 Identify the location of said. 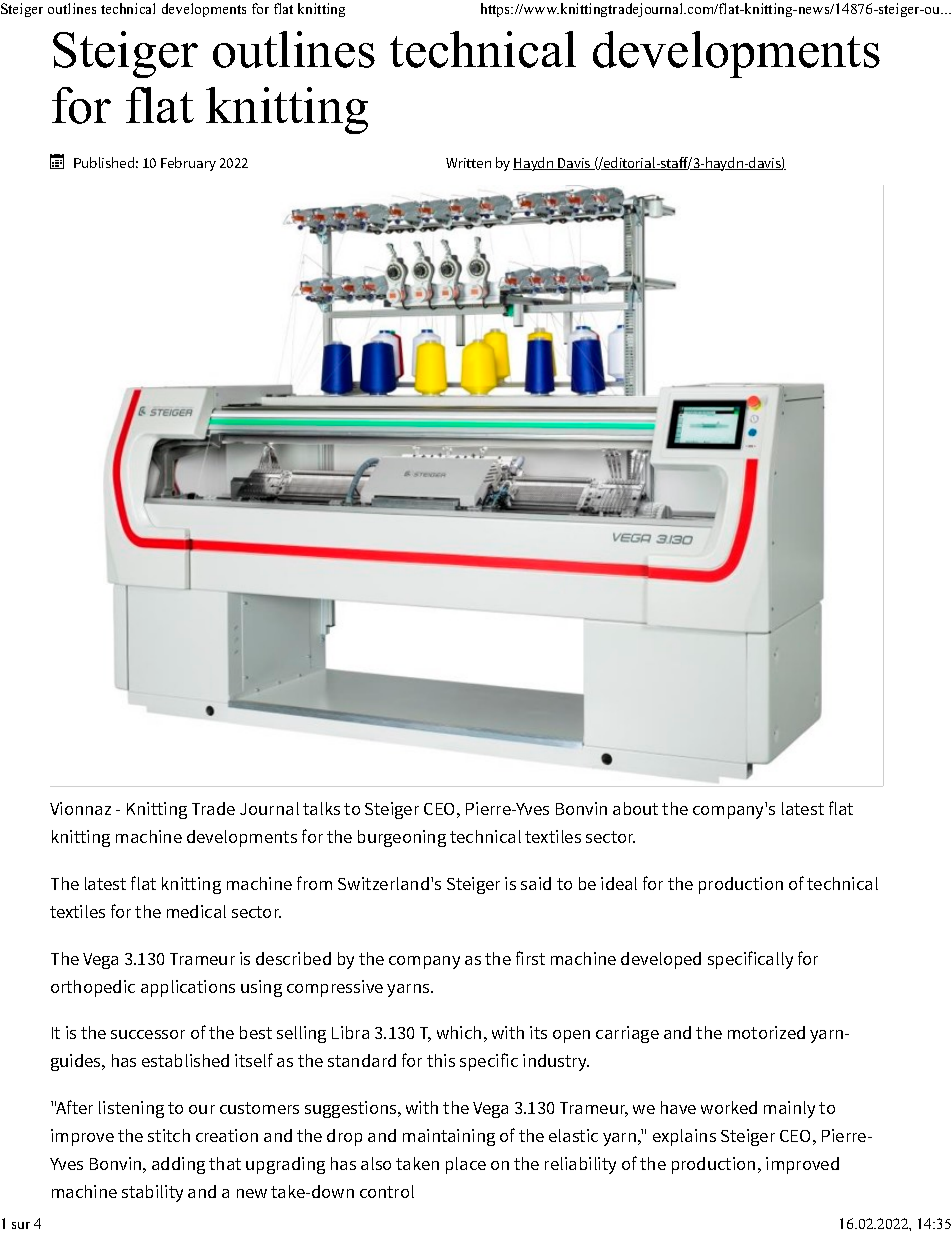
(536, 883).
